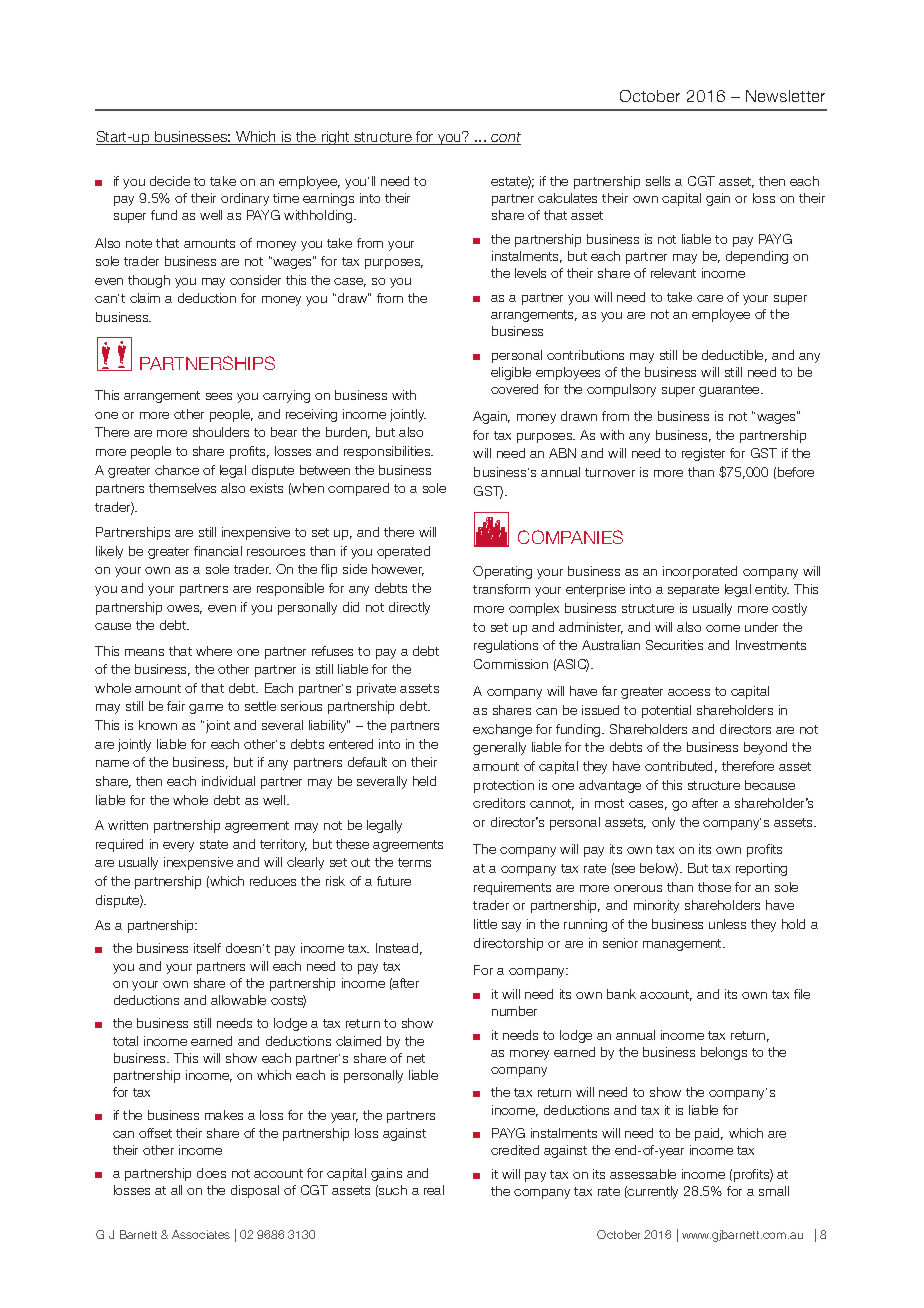 The height and width of the page is (1308, 924). I want to click on individual, so click(228, 781).
